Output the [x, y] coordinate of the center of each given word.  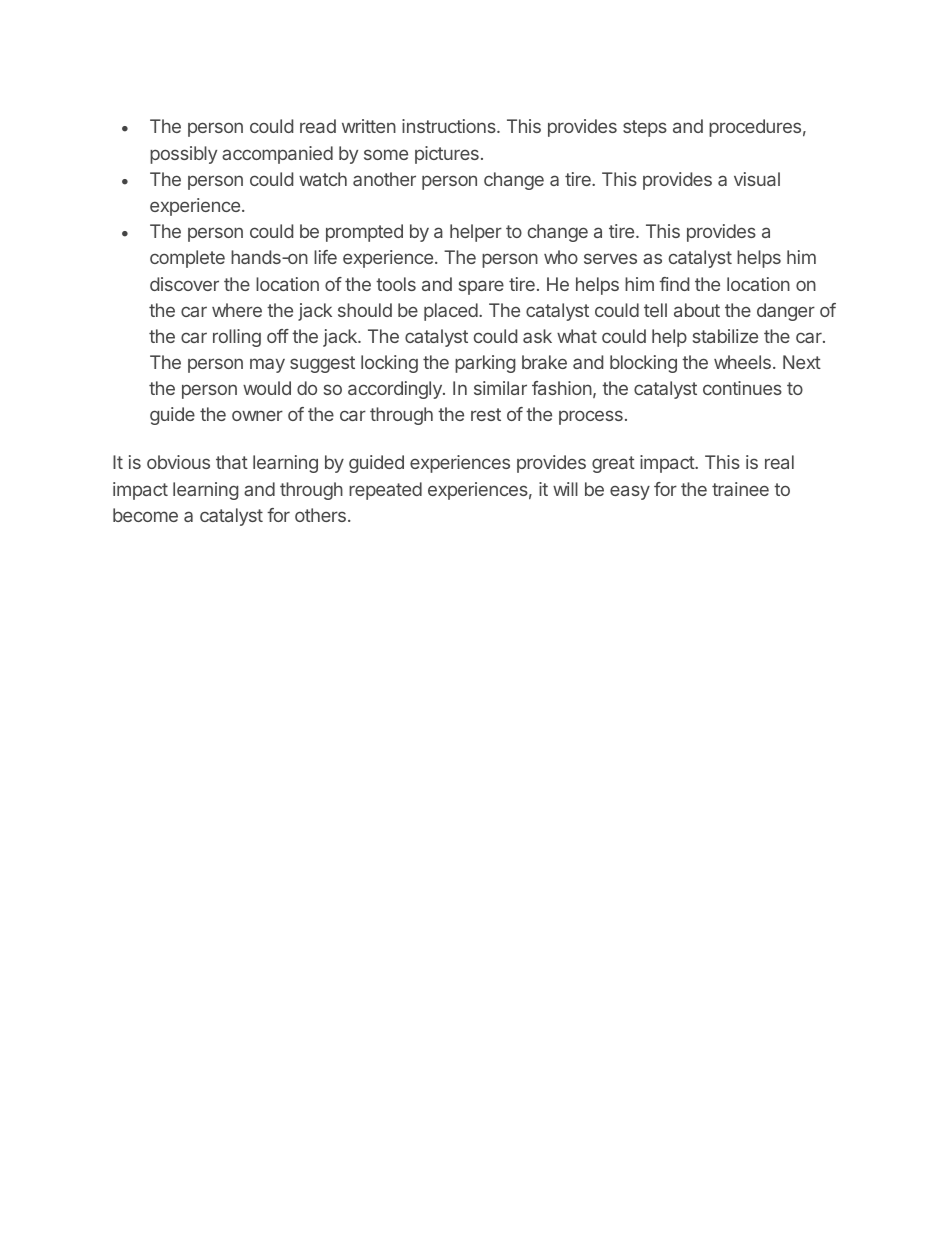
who [561, 257]
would [267, 388]
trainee [740, 489]
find [674, 284]
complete [187, 259]
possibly [183, 155]
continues [742, 388]
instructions [450, 126]
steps [645, 128]
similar [500, 388]
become [145, 515]
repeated [385, 491]
